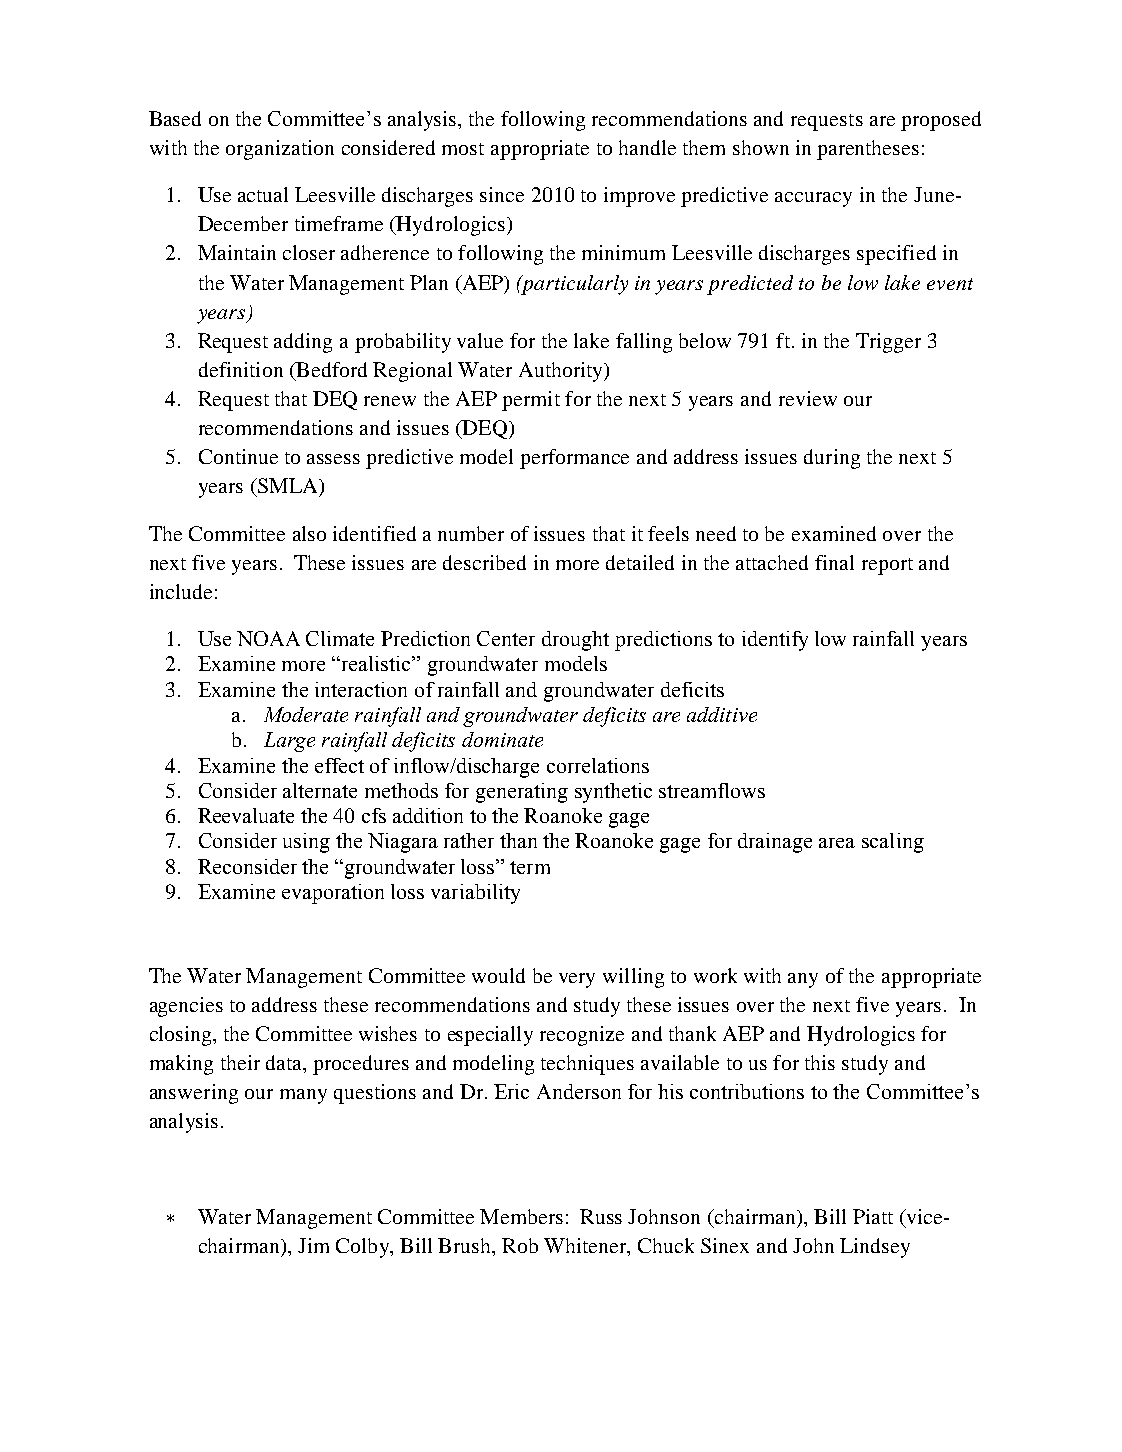 This image has width=1122, height=1452. What do you see at coordinates (813, 199) in the image?
I see `accuracy` at bounding box center [813, 199].
